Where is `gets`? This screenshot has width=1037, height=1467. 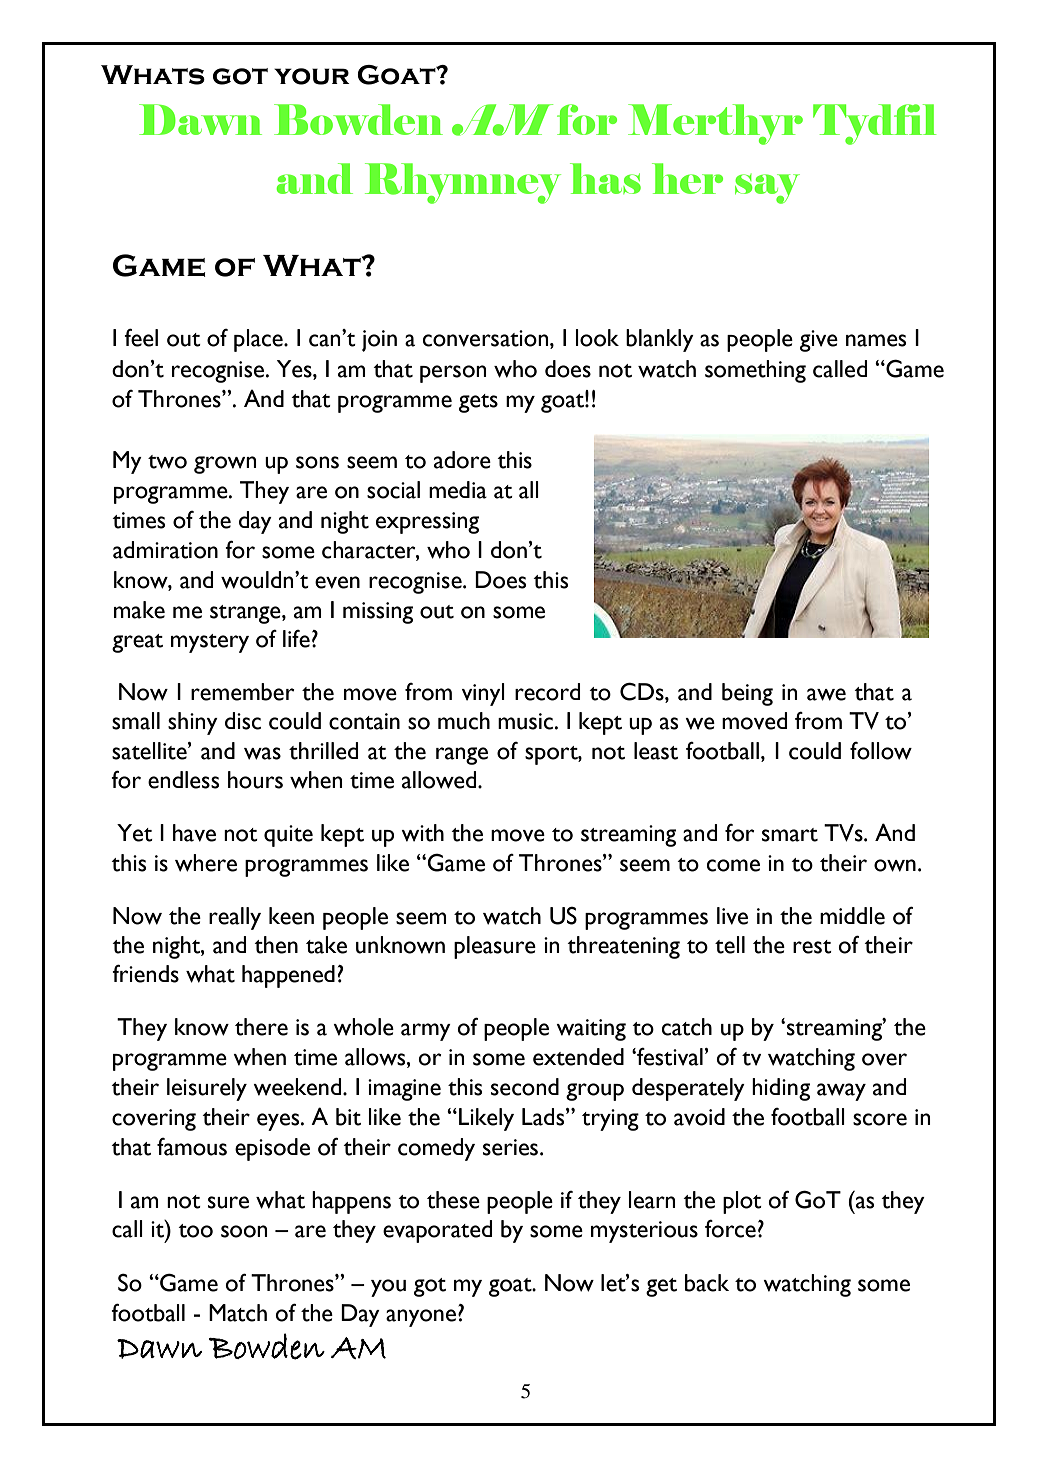 gets is located at coordinates (478, 403).
